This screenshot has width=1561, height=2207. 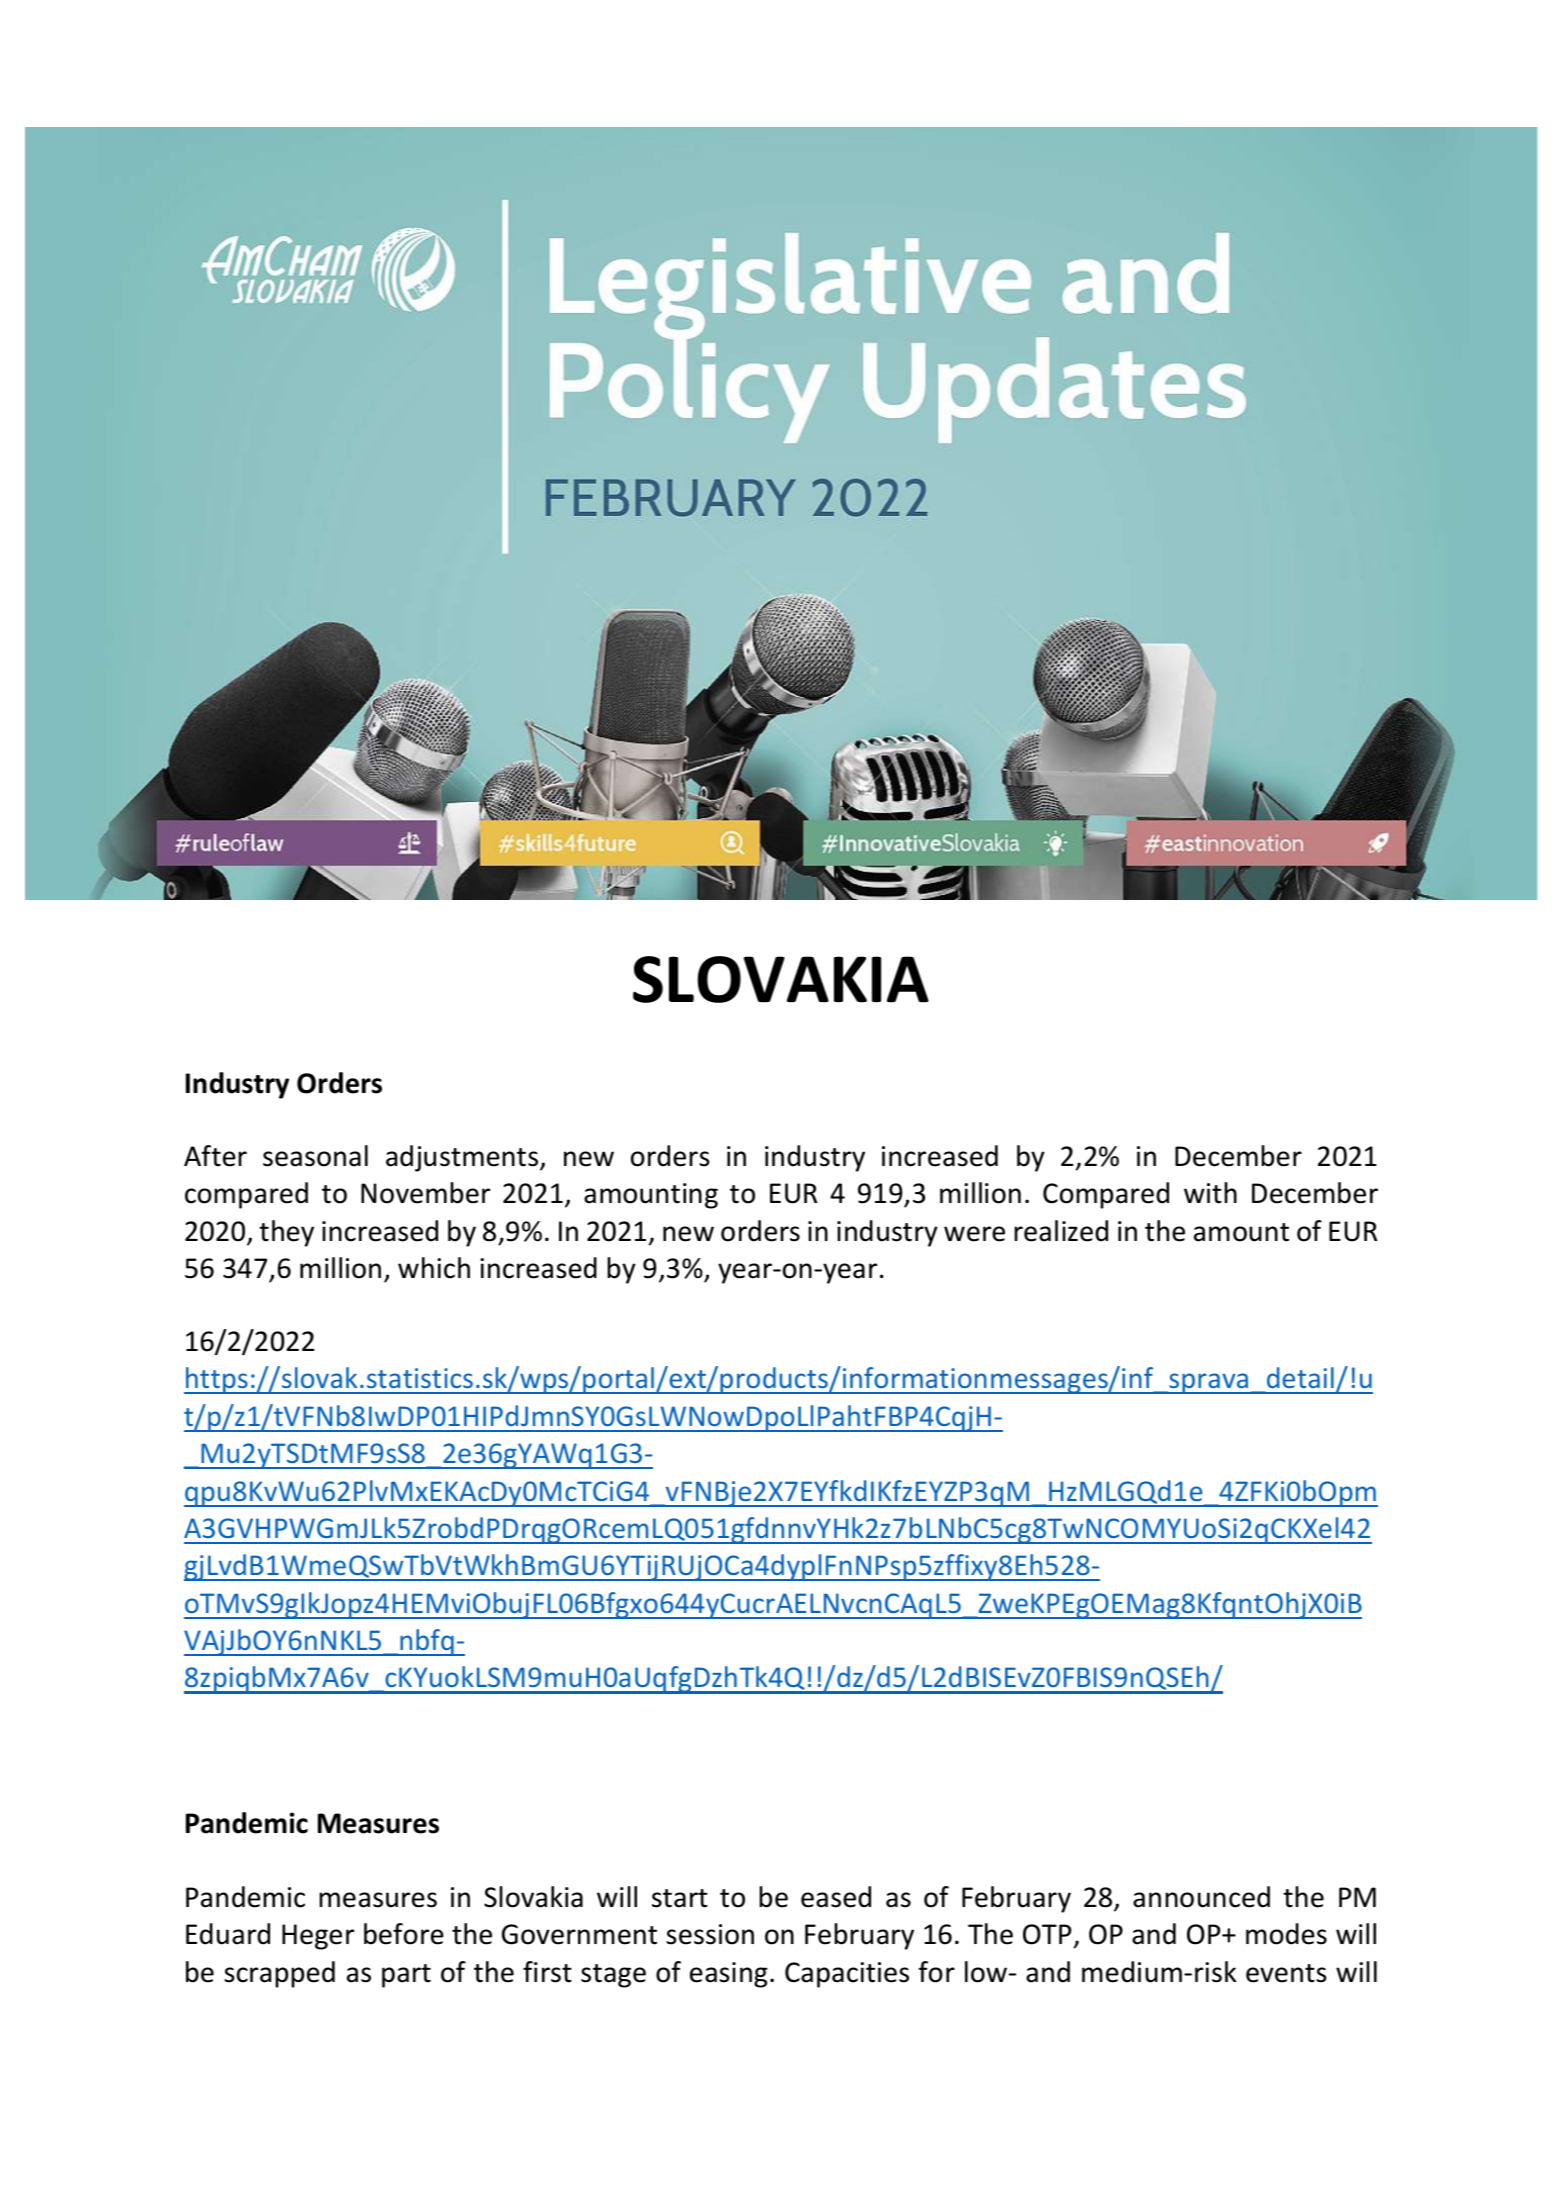 I want to click on were, so click(x=974, y=1234).
